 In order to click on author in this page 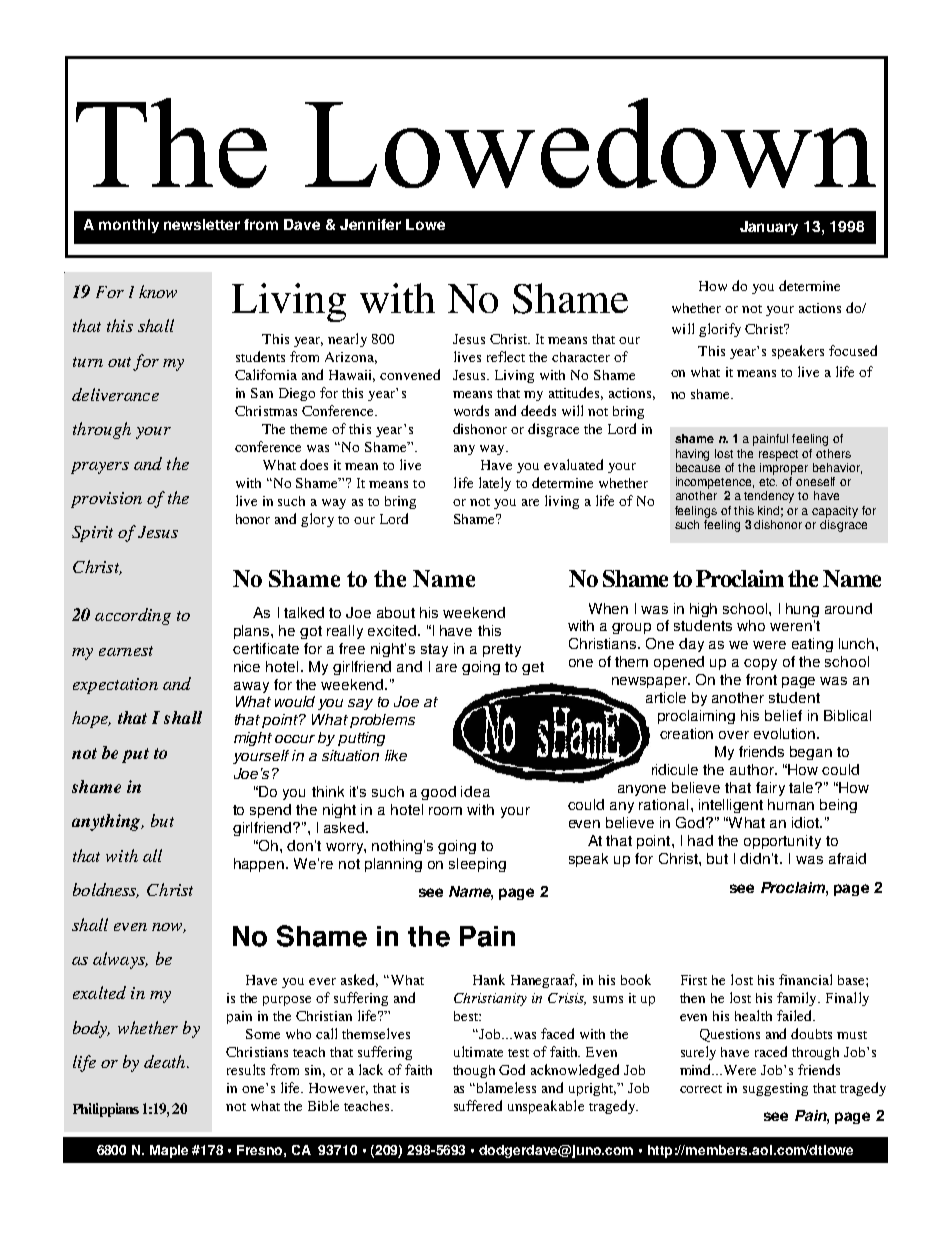, I will do `click(753, 769)`.
